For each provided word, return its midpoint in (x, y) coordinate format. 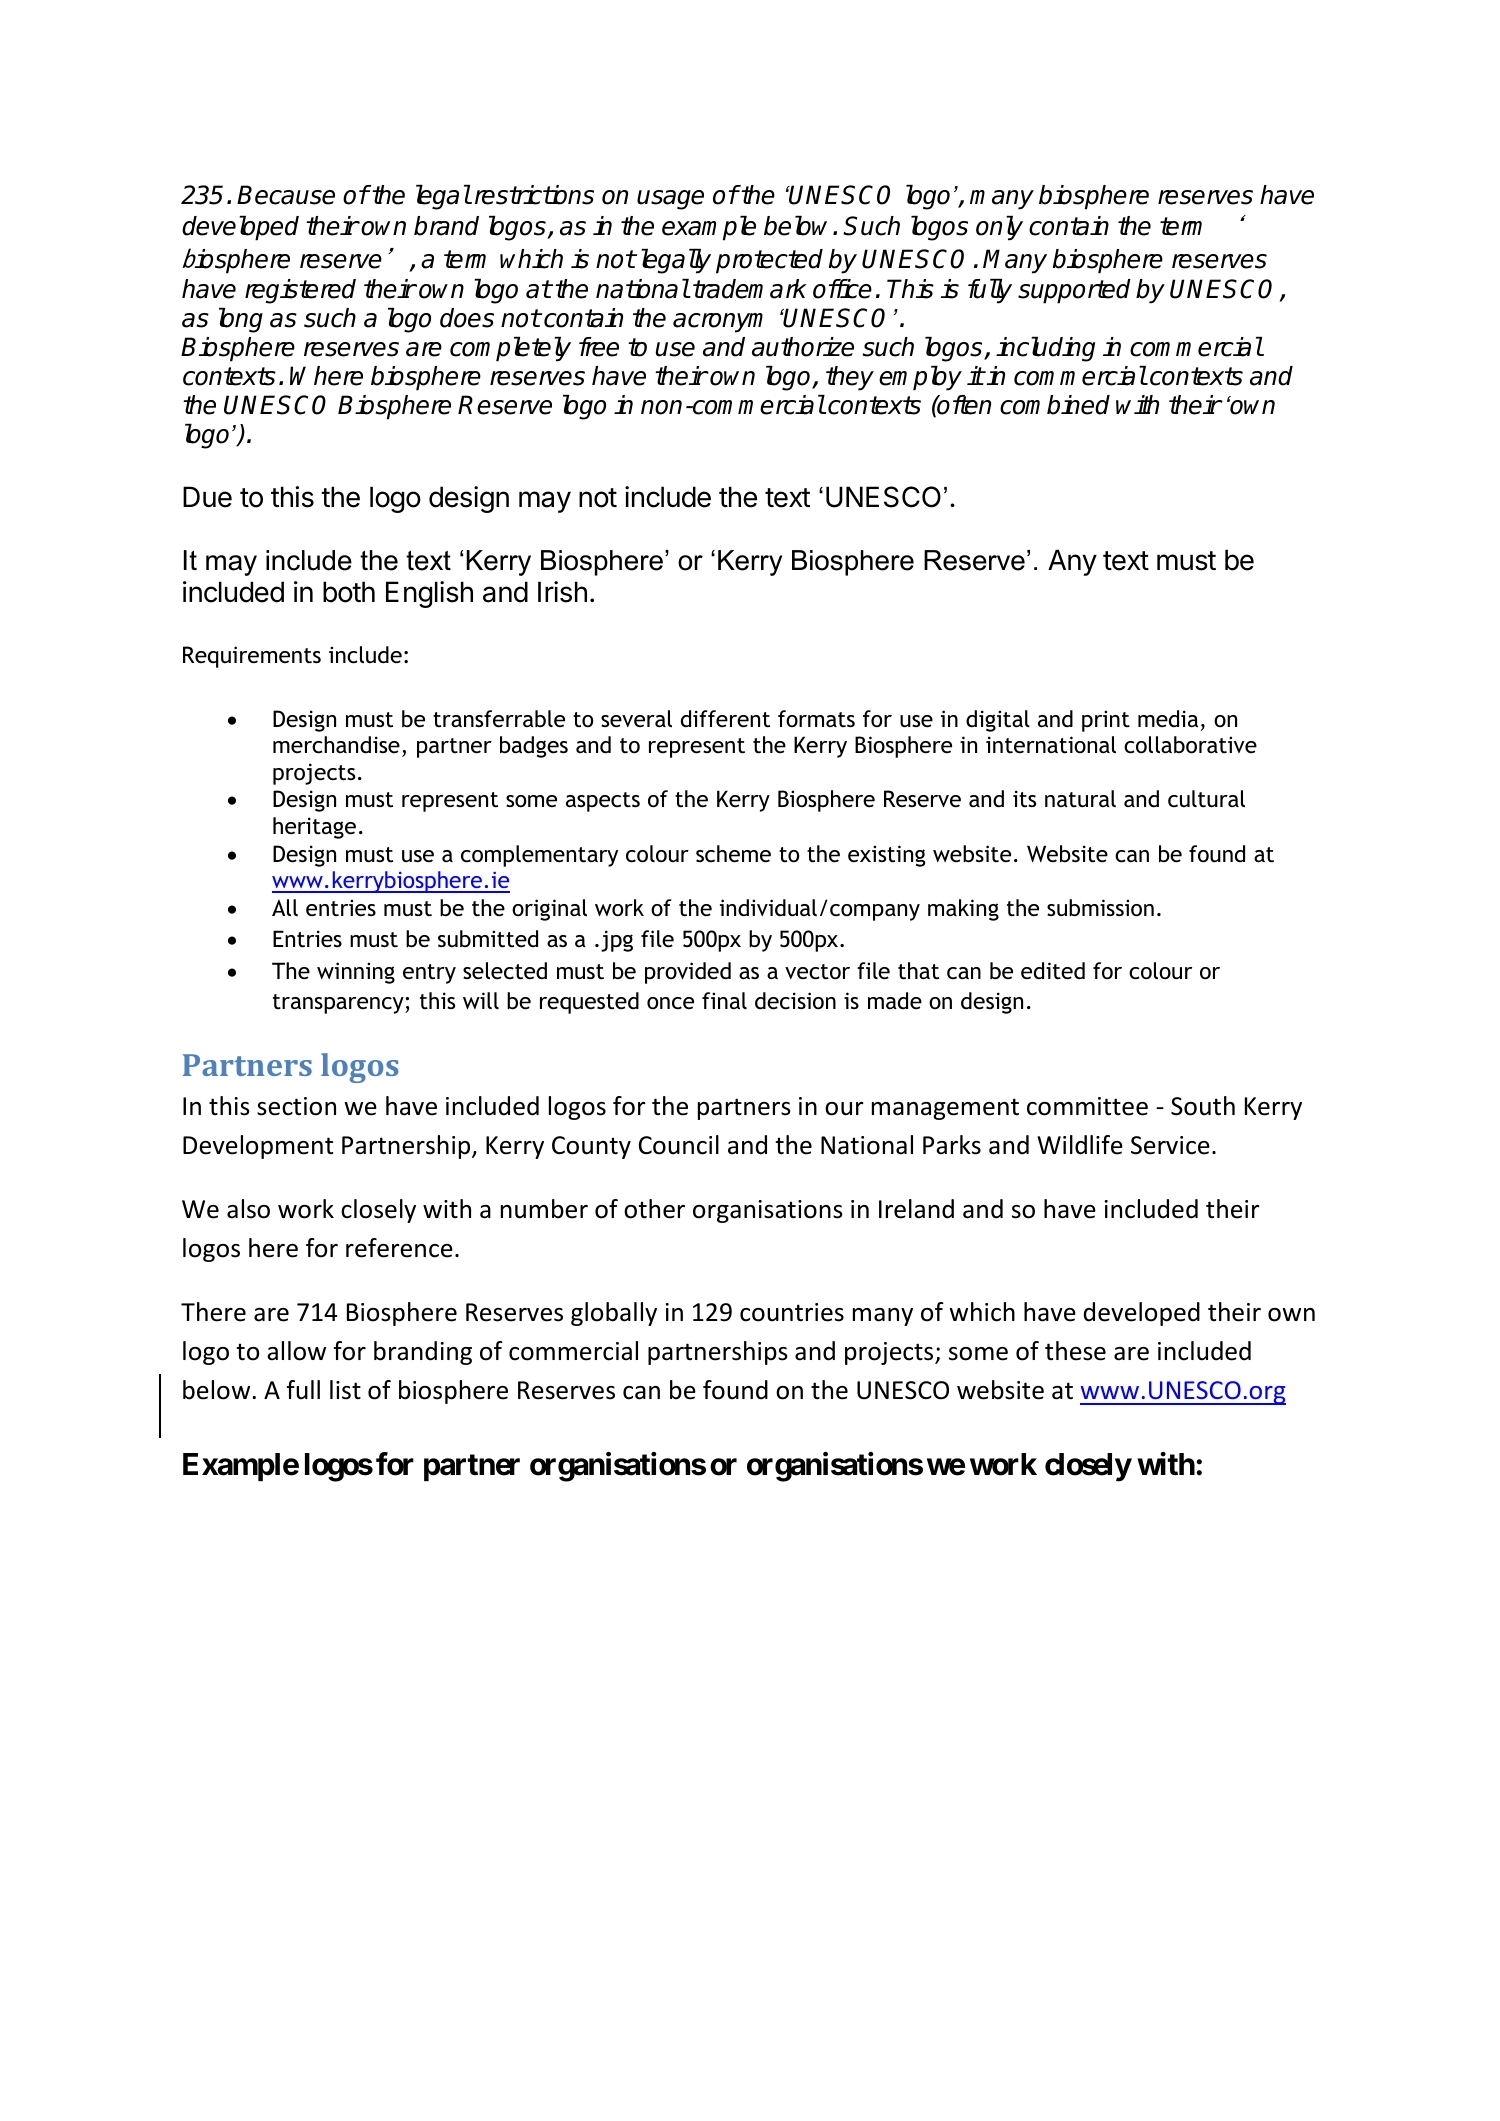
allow (296, 1351)
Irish (562, 592)
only (999, 228)
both (349, 592)
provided (688, 973)
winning (356, 973)
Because (286, 195)
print (1106, 721)
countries (792, 1312)
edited (1053, 971)
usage (670, 200)
